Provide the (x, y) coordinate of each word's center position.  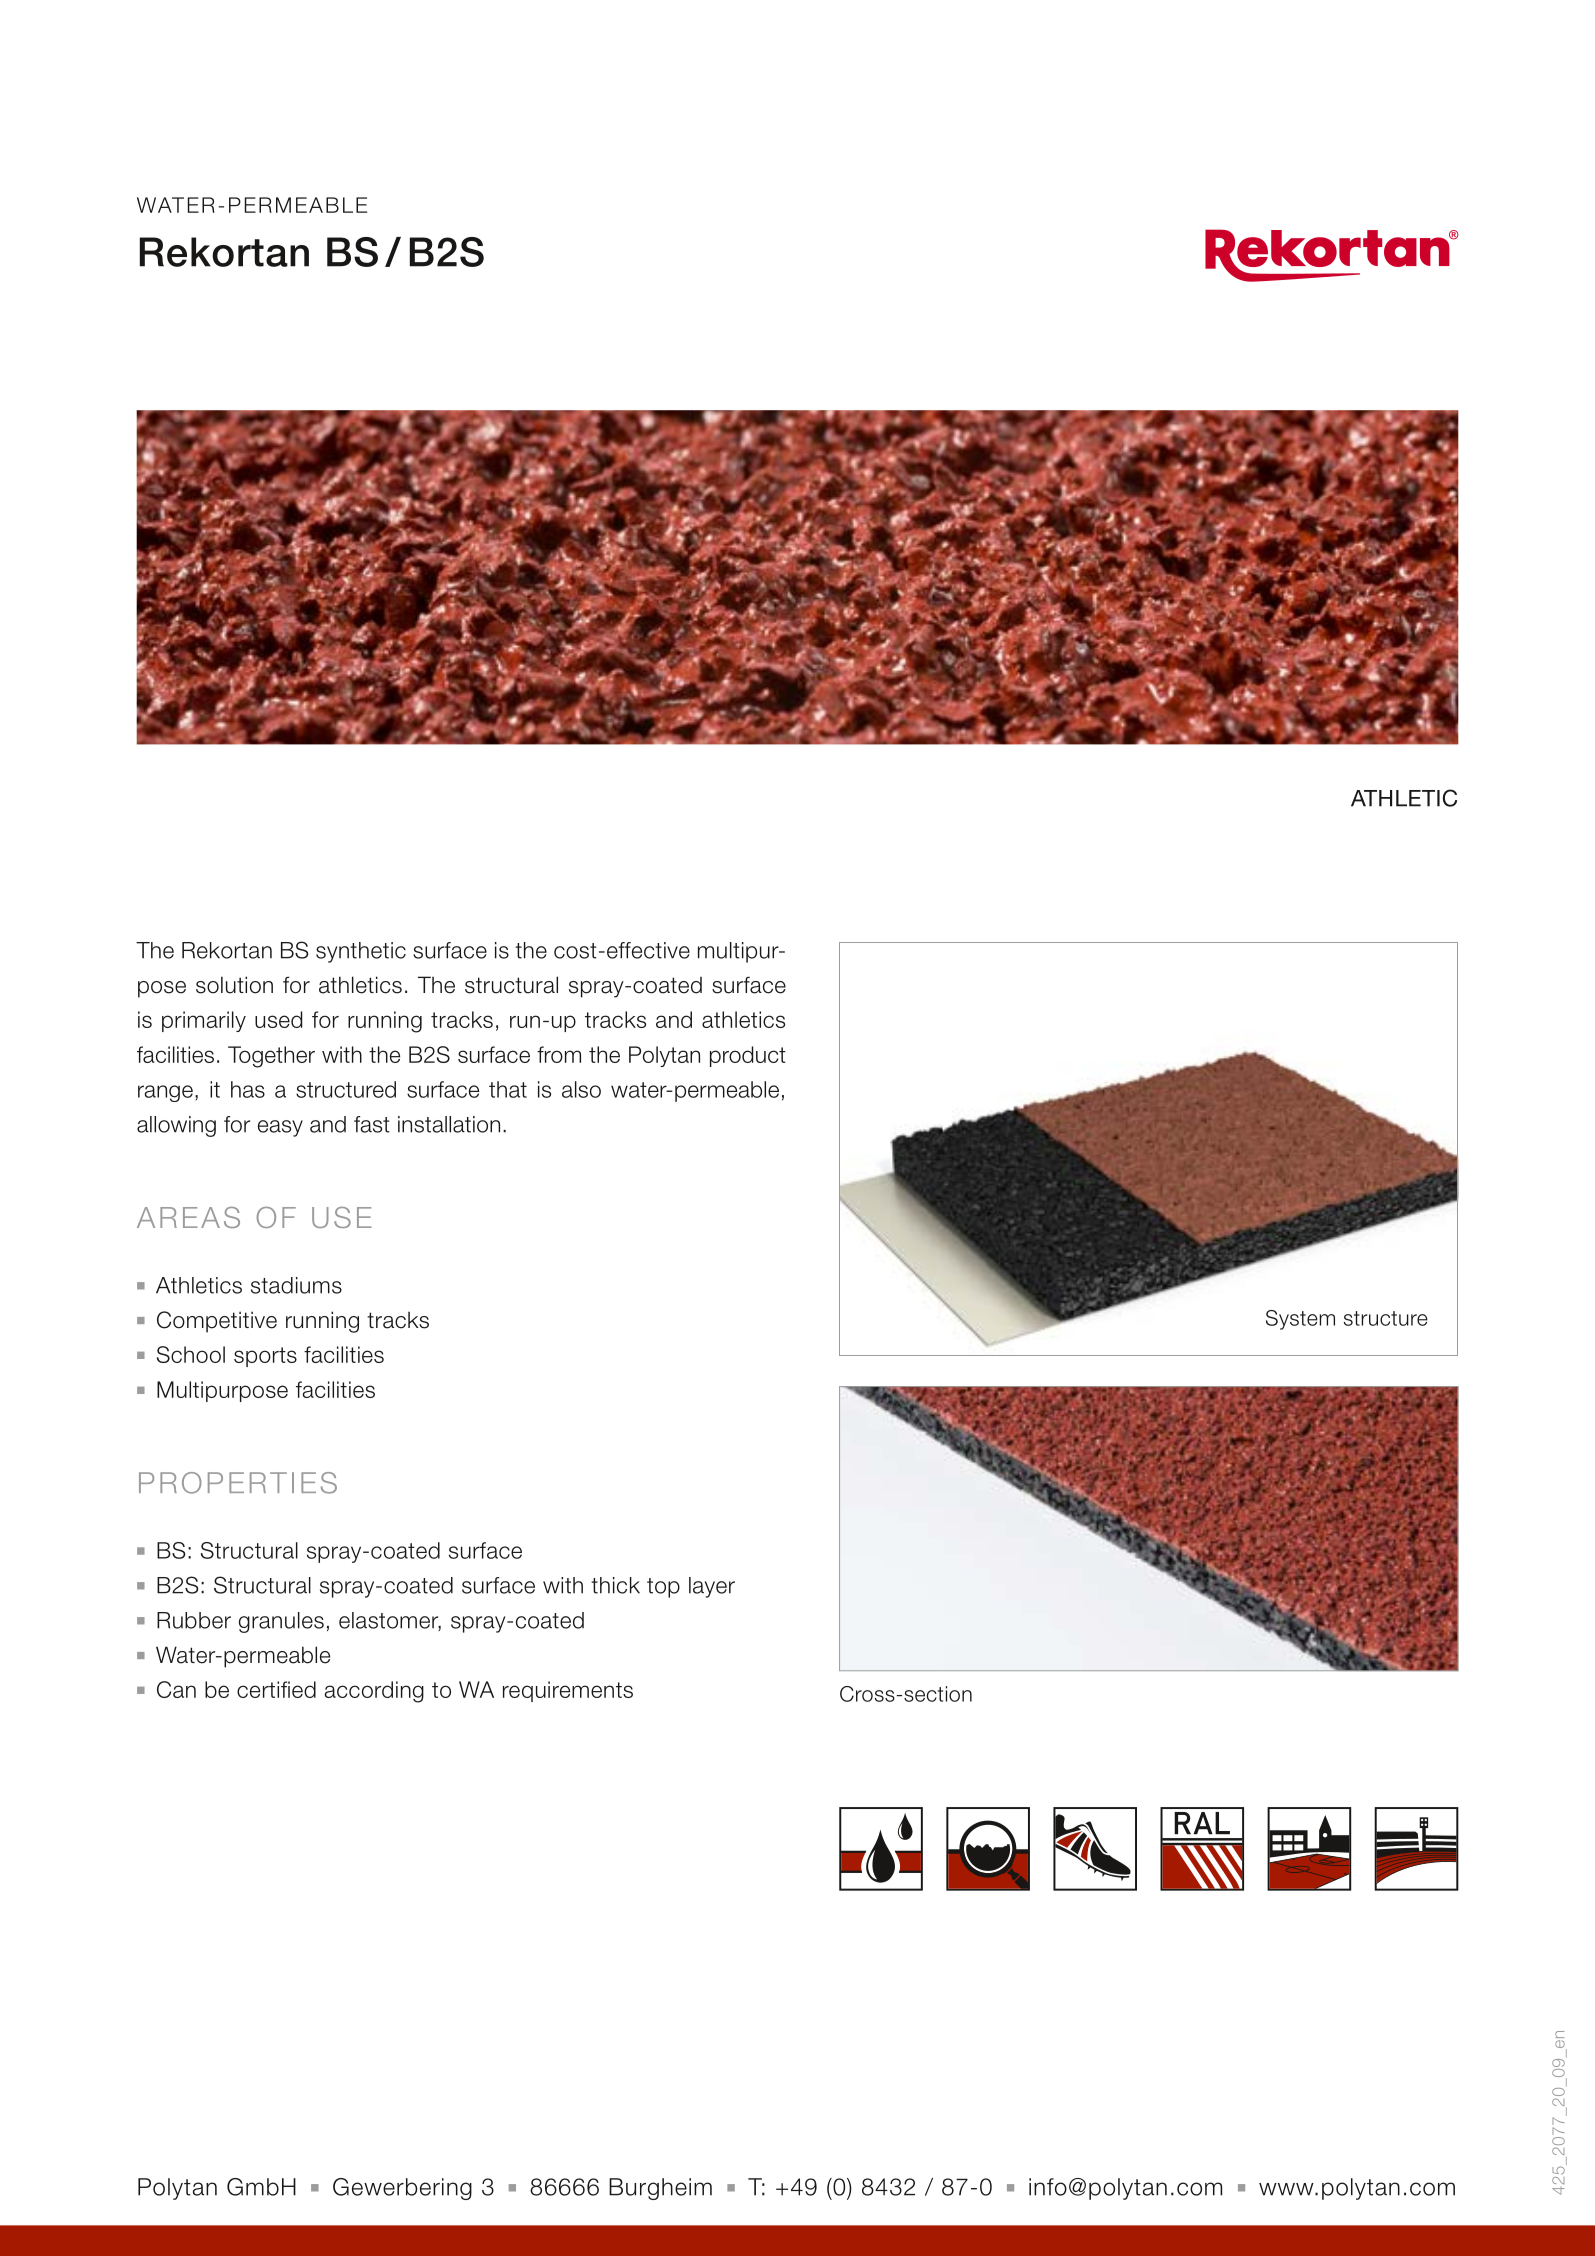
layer (712, 1587)
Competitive (217, 1322)
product (748, 1056)
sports (265, 1357)
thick (615, 1585)
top (663, 1588)
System (1300, 1320)
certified (276, 1689)
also (581, 1089)
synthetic (361, 952)
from (559, 1054)
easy (280, 1128)
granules (281, 1622)
